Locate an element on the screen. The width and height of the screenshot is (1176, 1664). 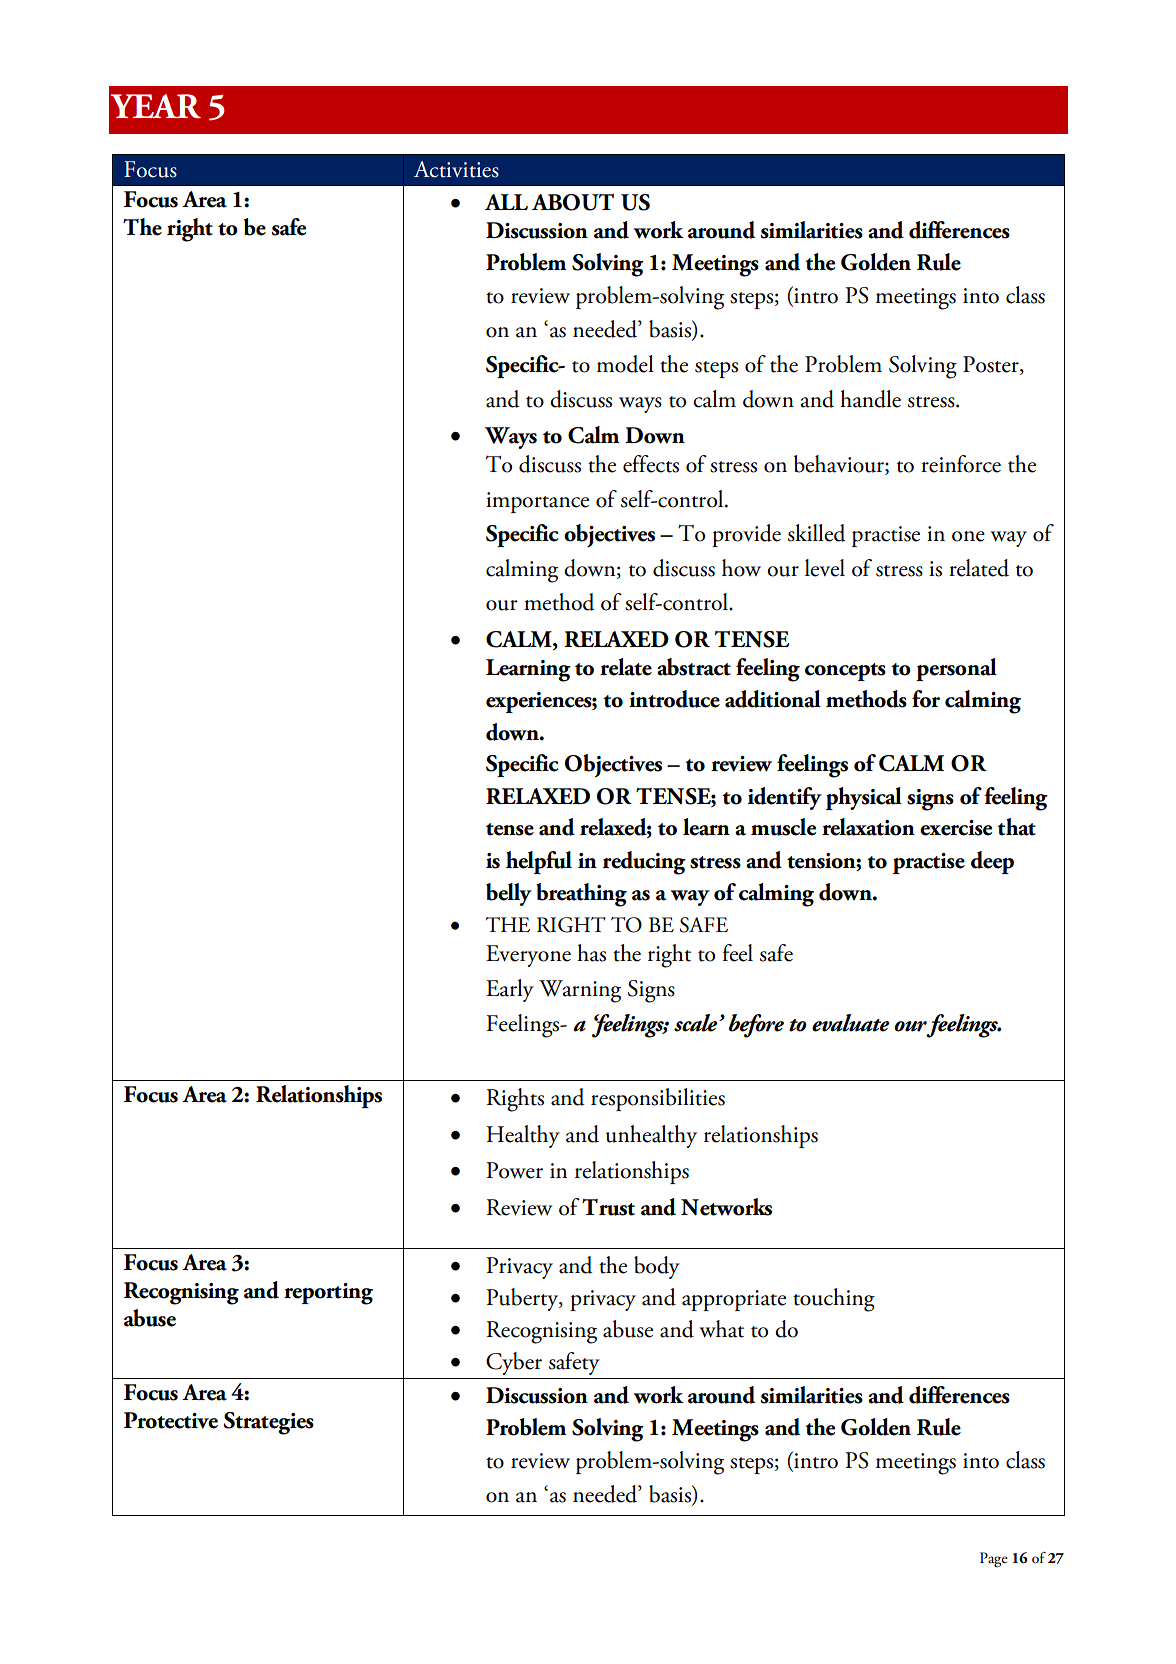
personal is located at coordinates (956, 669).
